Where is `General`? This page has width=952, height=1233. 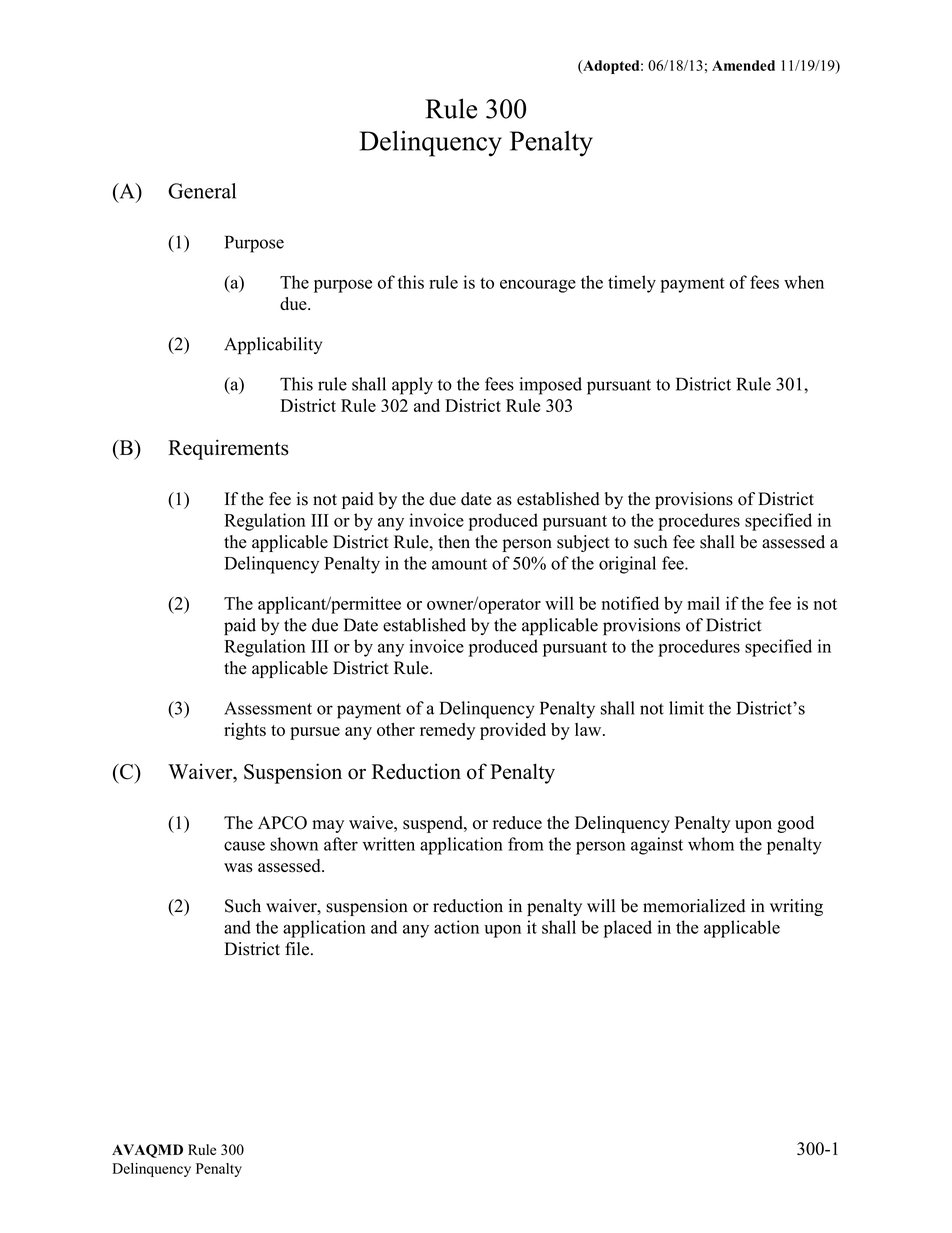
General is located at coordinates (202, 191).
